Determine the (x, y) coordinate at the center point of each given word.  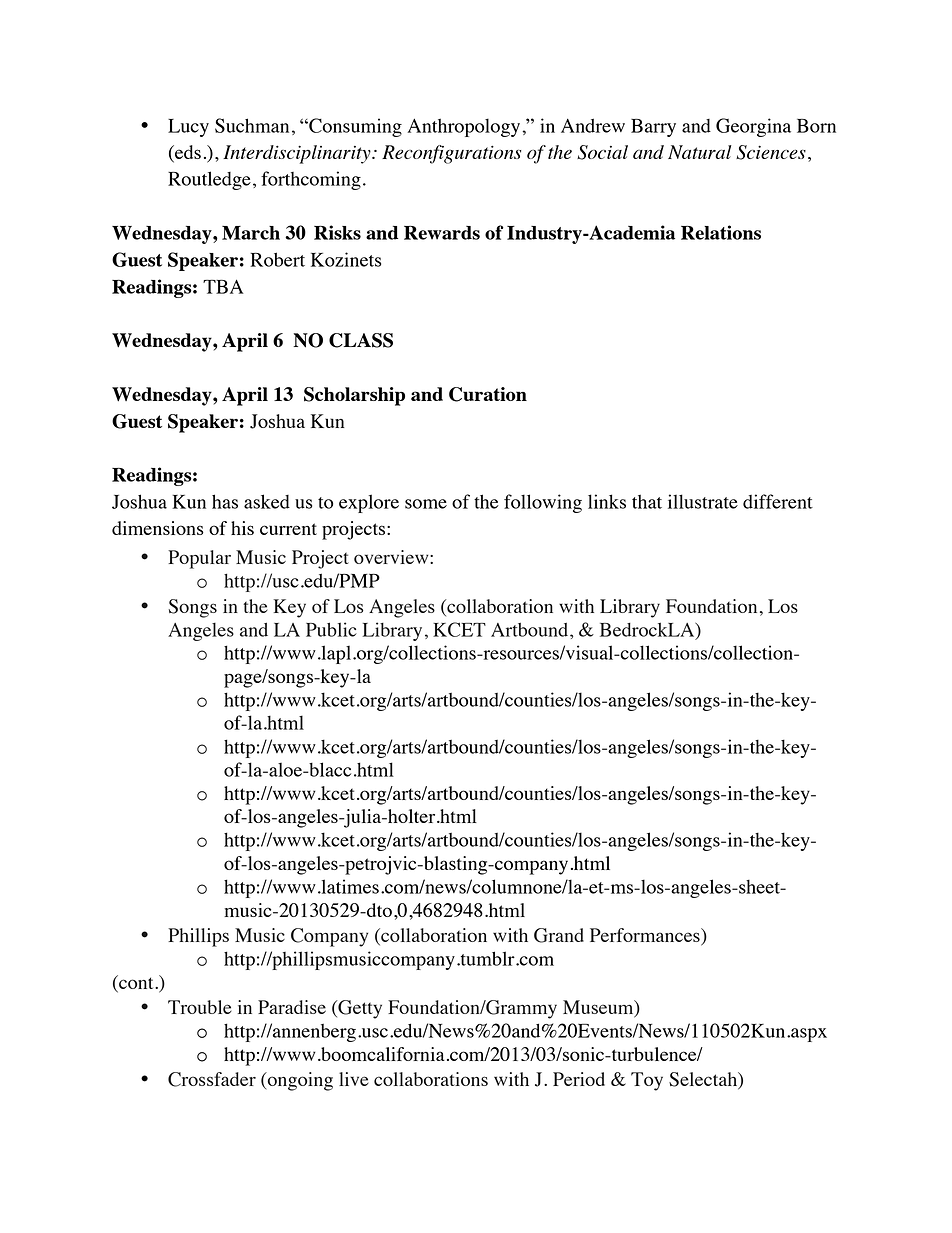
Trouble (200, 1007)
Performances (646, 936)
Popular (199, 559)
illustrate (703, 501)
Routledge (209, 180)
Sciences (771, 152)
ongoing (299, 1081)
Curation (488, 394)
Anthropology (465, 127)
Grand (559, 935)
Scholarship (354, 396)
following (543, 503)
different (778, 501)
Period (579, 1079)
